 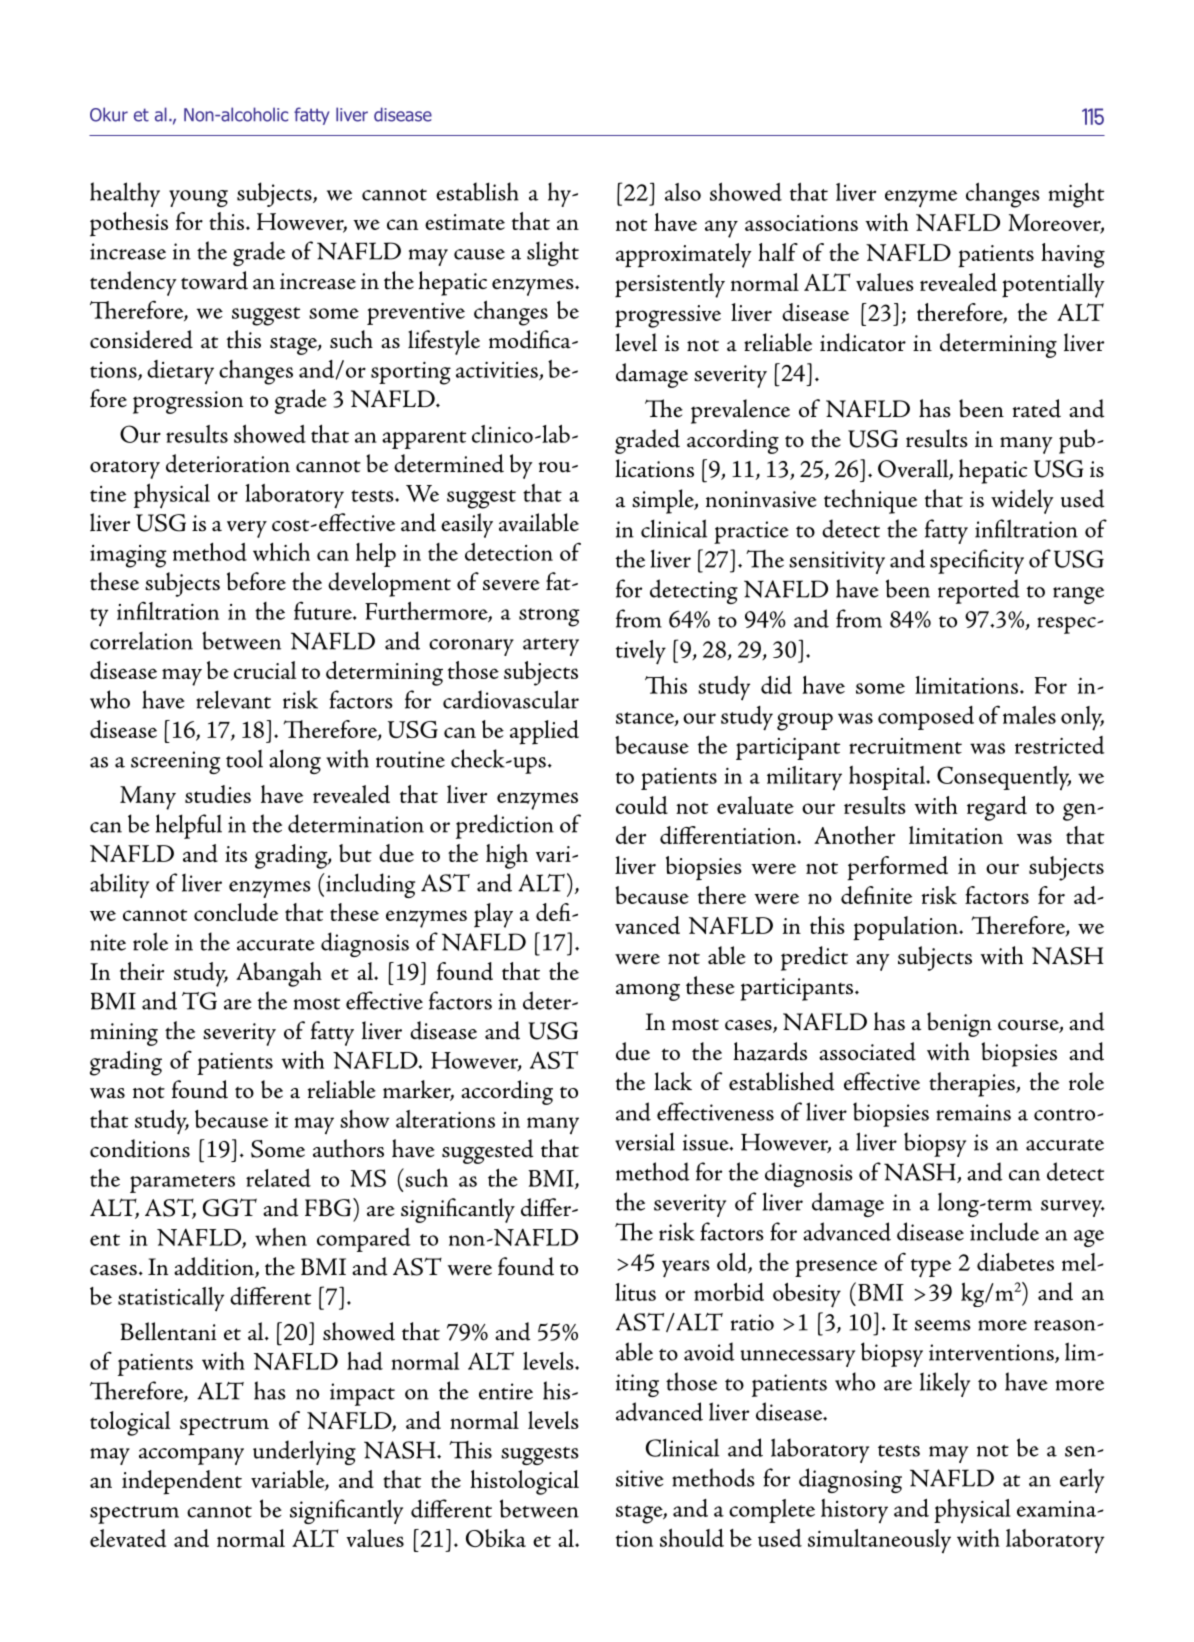 What do you see at coordinates (897, 868) in the image?
I see `performed` at bounding box center [897, 868].
